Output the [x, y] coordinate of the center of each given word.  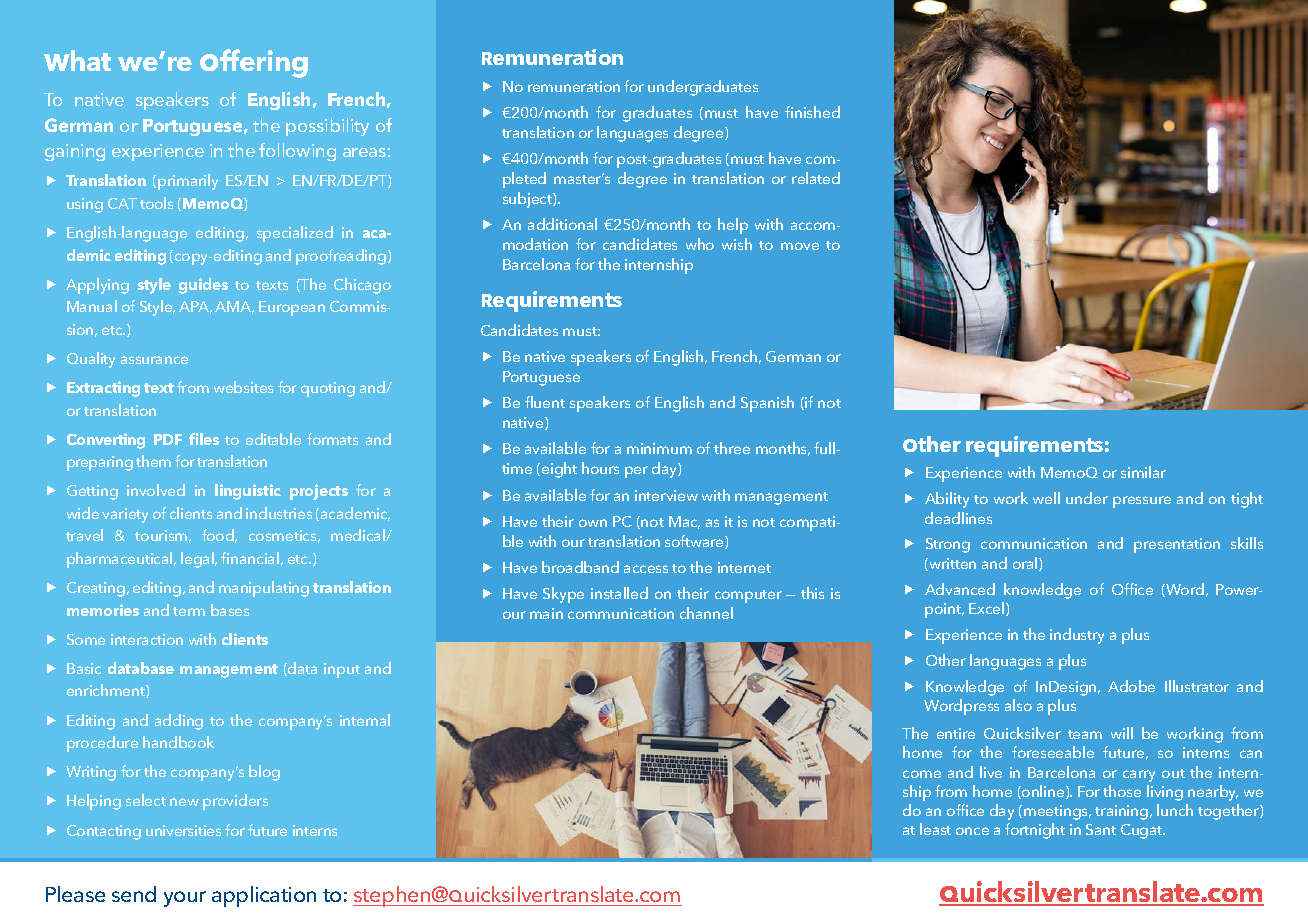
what [77, 60]
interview [666, 495]
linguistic [248, 492]
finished [812, 112]
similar [1143, 472]
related [816, 178]
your [185, 899]
